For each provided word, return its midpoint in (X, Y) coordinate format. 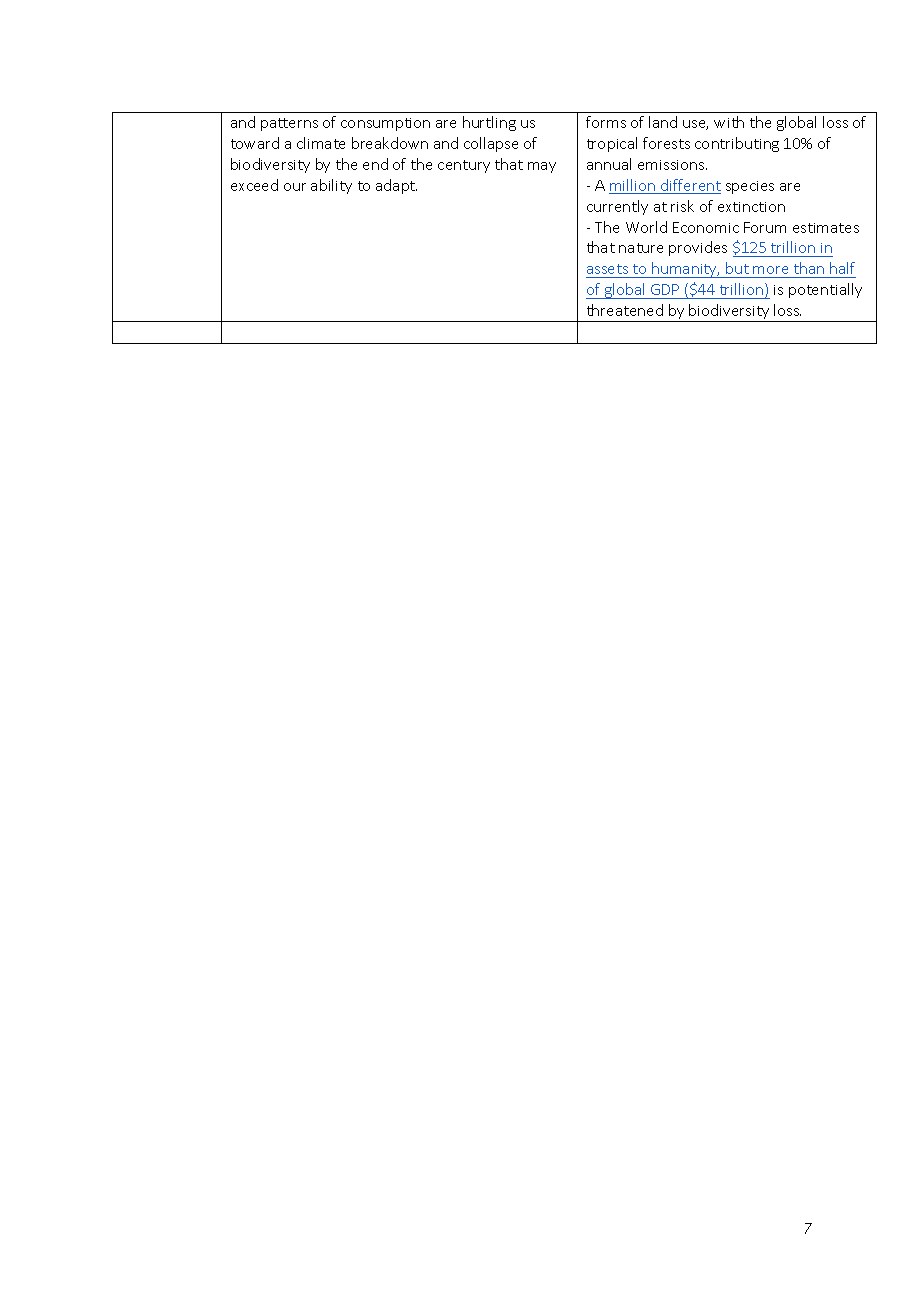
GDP (665, 289)
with (729, 122)
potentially (825, 290)
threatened (625, 310)
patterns (289, 124)
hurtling (489, 123)
